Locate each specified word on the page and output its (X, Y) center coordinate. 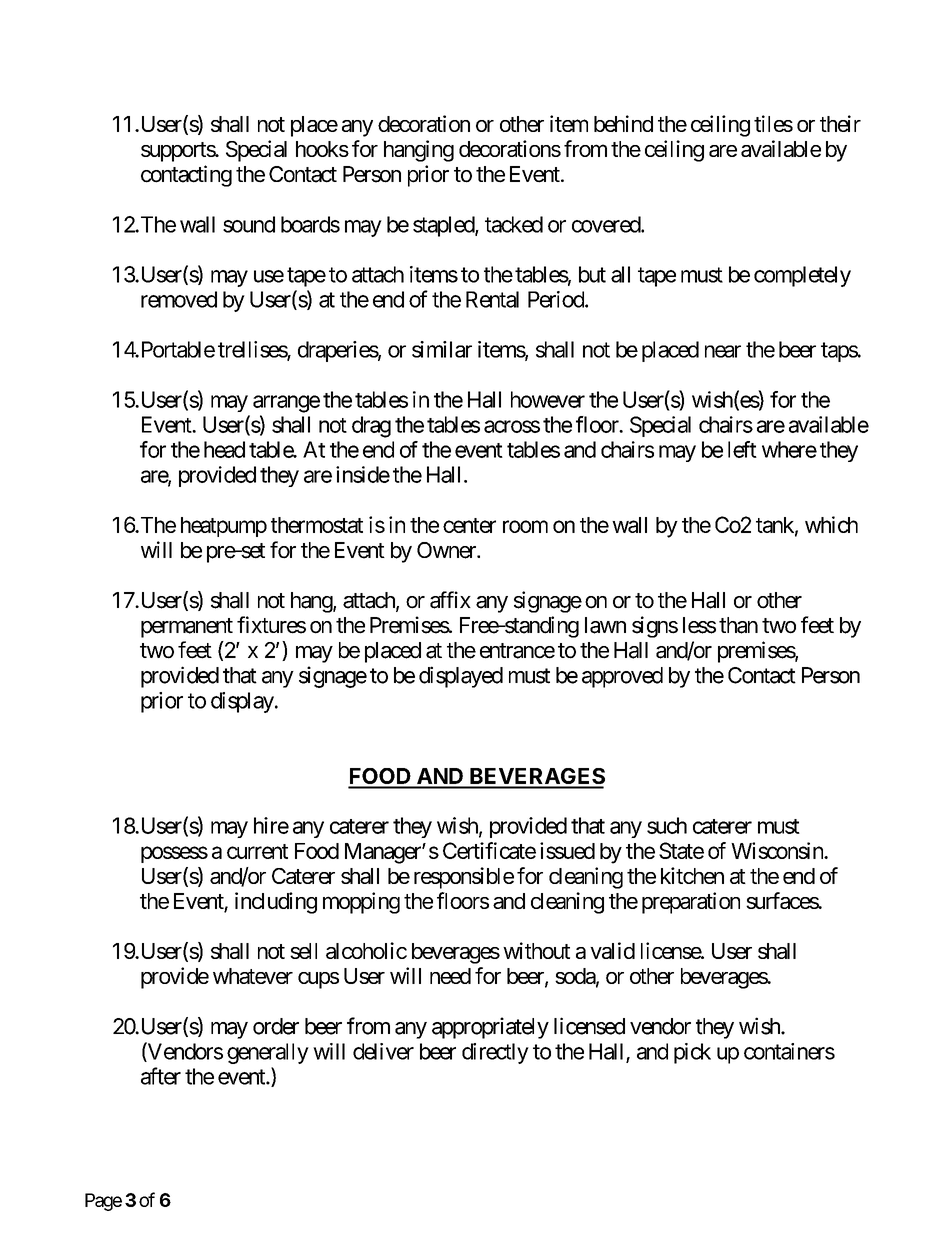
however (548, 399)
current (257, 851)
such (667, 825)
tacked (514, 224)
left (742, 449)
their (840, 123)
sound (249, 224)
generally (268, 1053)
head (224, 449)
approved (622, 677)
